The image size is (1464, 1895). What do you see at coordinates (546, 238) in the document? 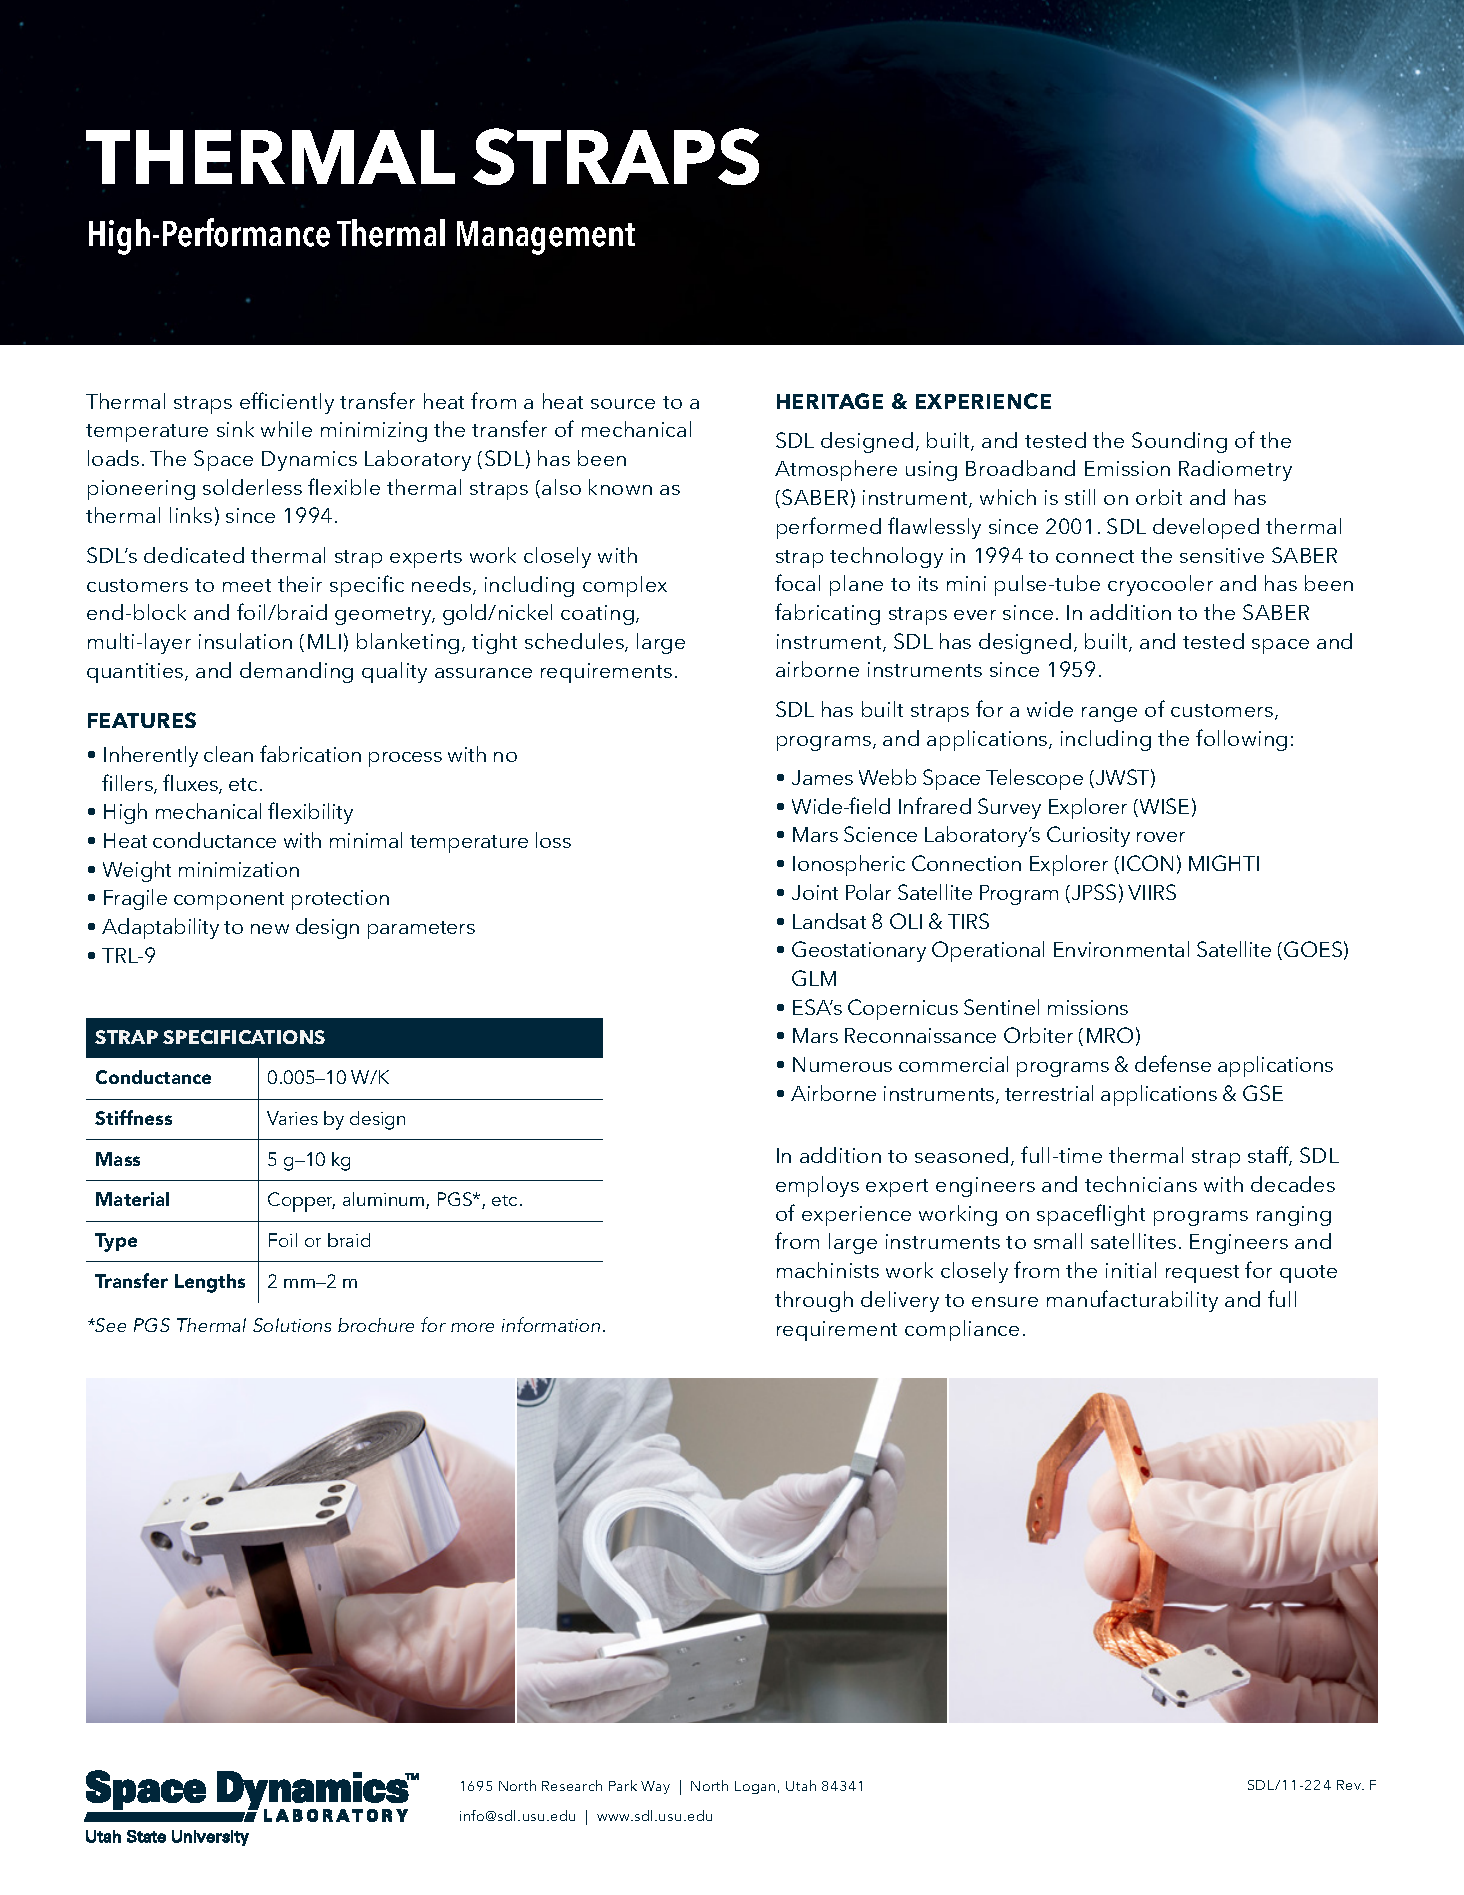
I see `Management` at bounding box center [546, 238].
